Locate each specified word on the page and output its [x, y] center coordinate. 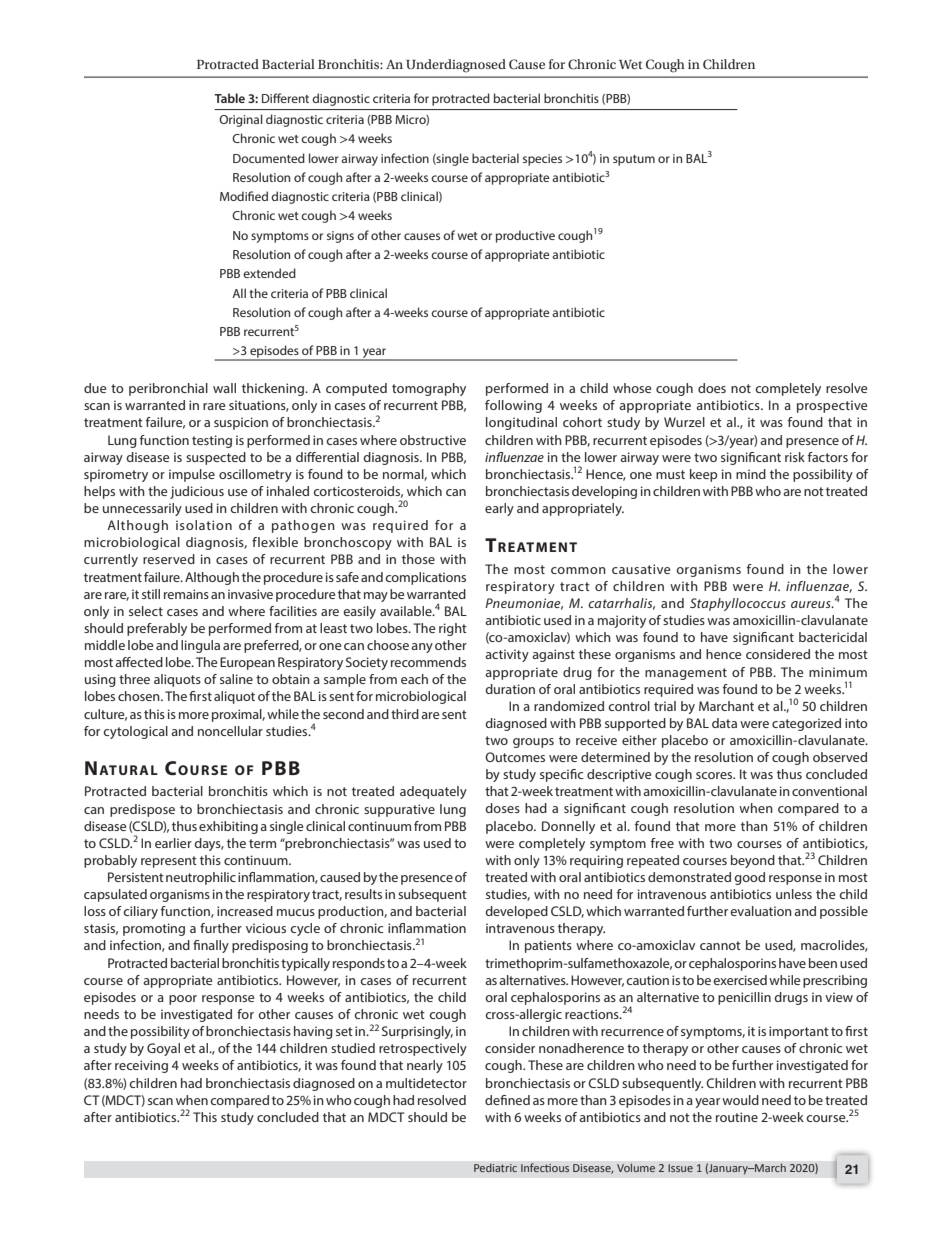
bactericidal [833, 637]
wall [224, 388]
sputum [634, 160]
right [453, 629]
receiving [141, 1066]
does [712, 388]
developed [516, 912]
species [542, 160]
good [749, 878]
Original [241, 120]
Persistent [136, 877]
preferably [157, 629]
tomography [429, 389]
